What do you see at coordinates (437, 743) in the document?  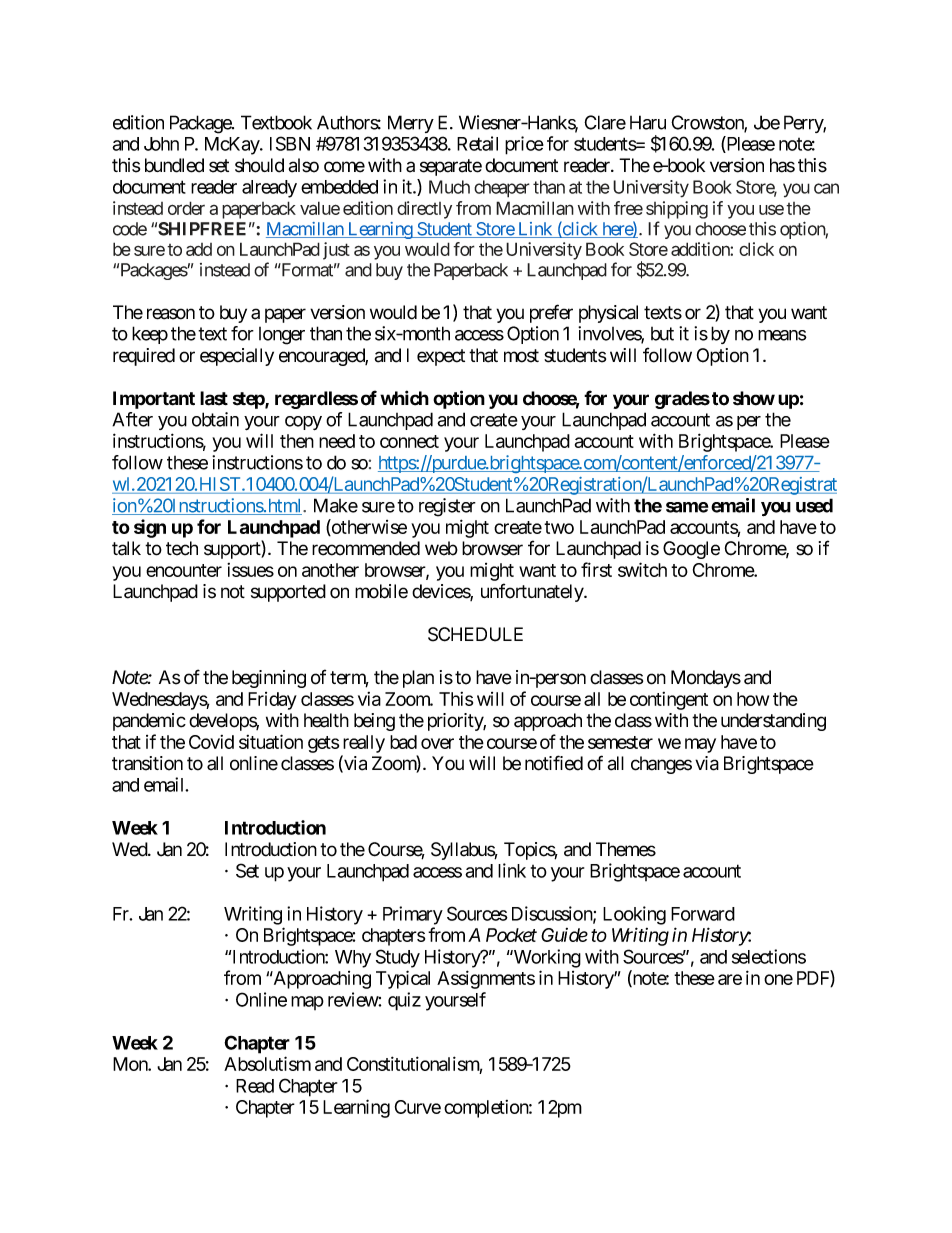 I see `over` at bounding box center [437, 743].
